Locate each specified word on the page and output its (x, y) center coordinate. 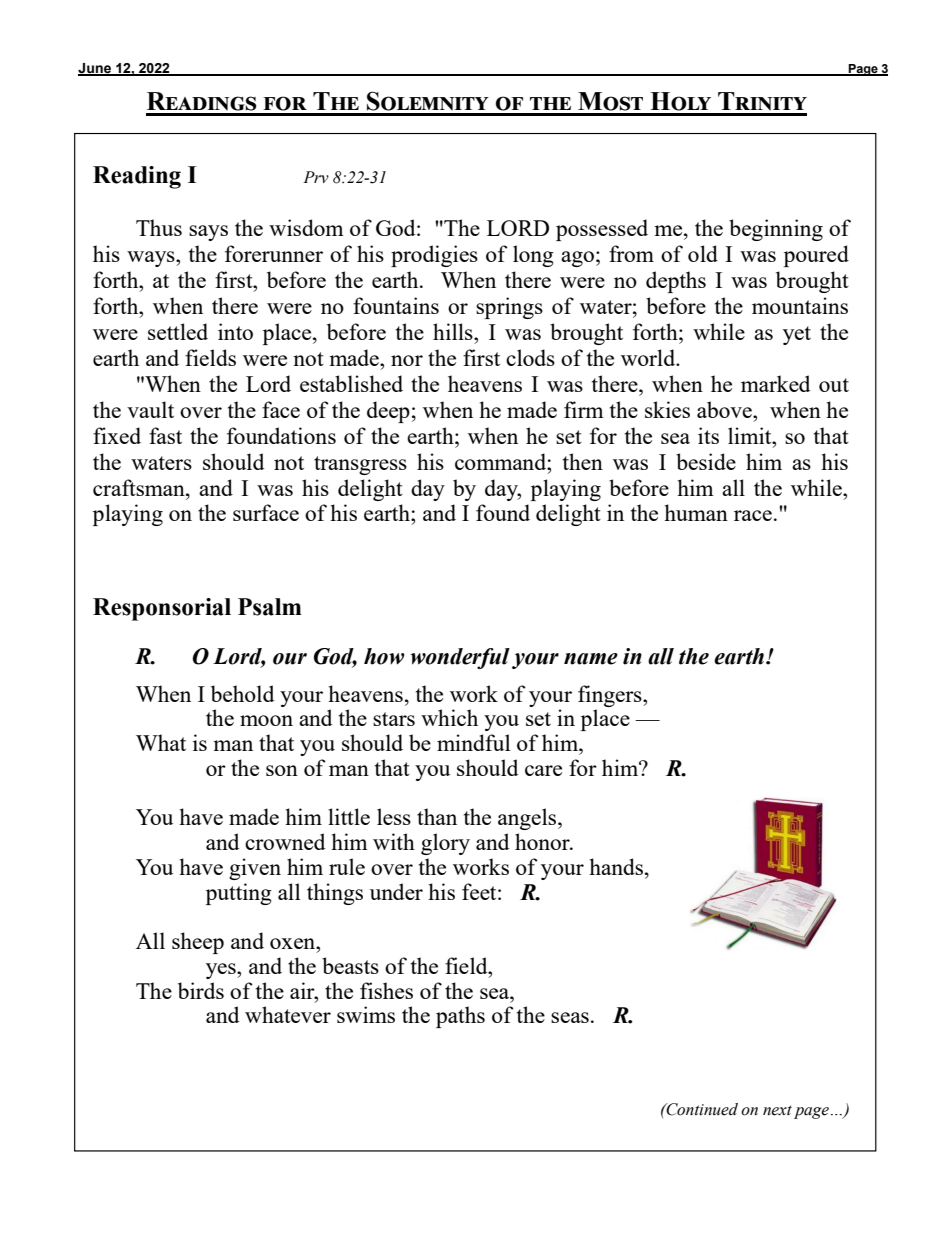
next (777, 1110)
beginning (776, 230)
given (255, 869)
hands (617, 866)
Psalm (270, 607)
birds (201, 990)
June (95, 69)
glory (445, 844)
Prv (316, 177)
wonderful (460, 658)
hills (454, 331)
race (753, 515)
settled (178, 331)
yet (797, 335)
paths (460, 1017)
